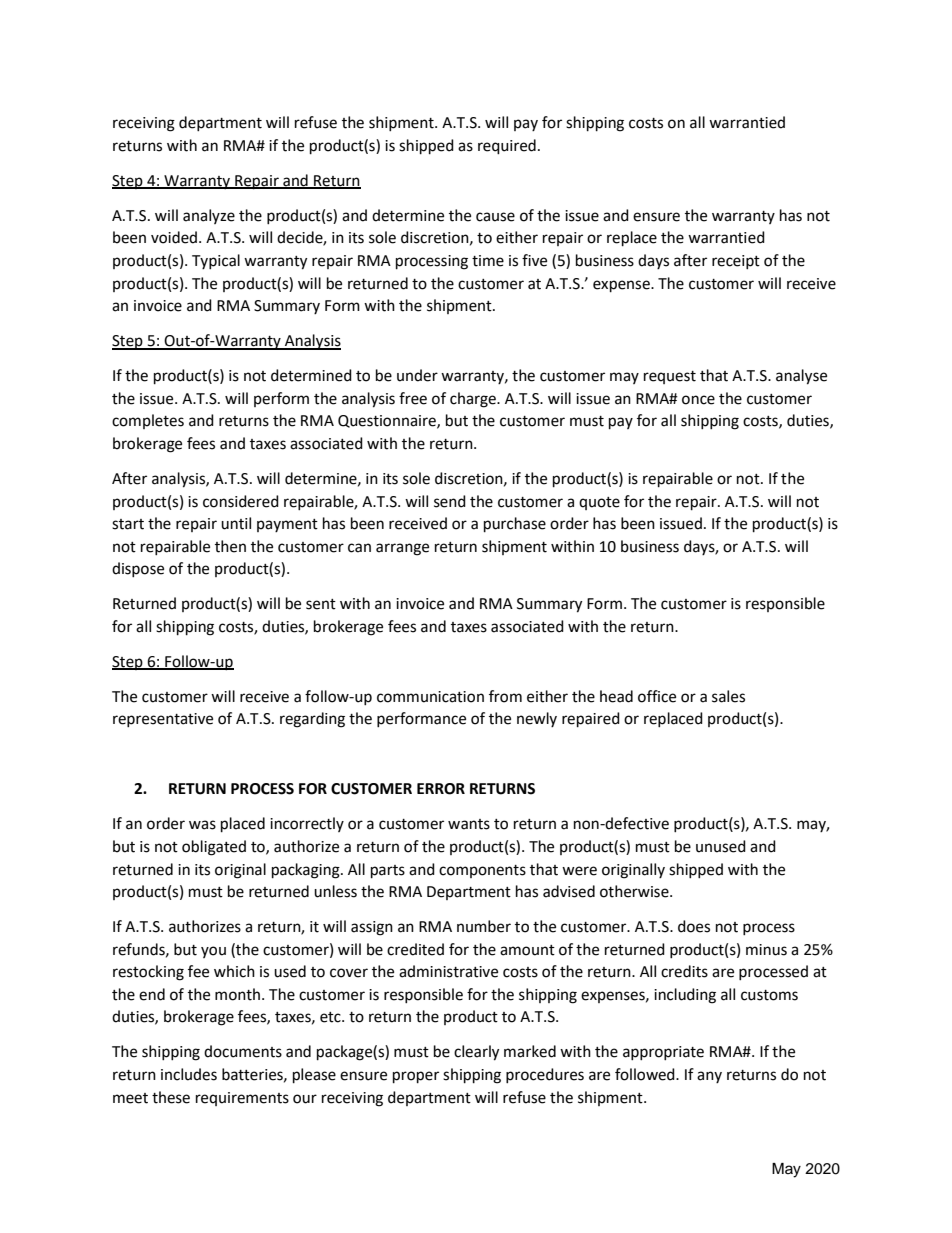  I want to click on any, so click(709, 1077).
